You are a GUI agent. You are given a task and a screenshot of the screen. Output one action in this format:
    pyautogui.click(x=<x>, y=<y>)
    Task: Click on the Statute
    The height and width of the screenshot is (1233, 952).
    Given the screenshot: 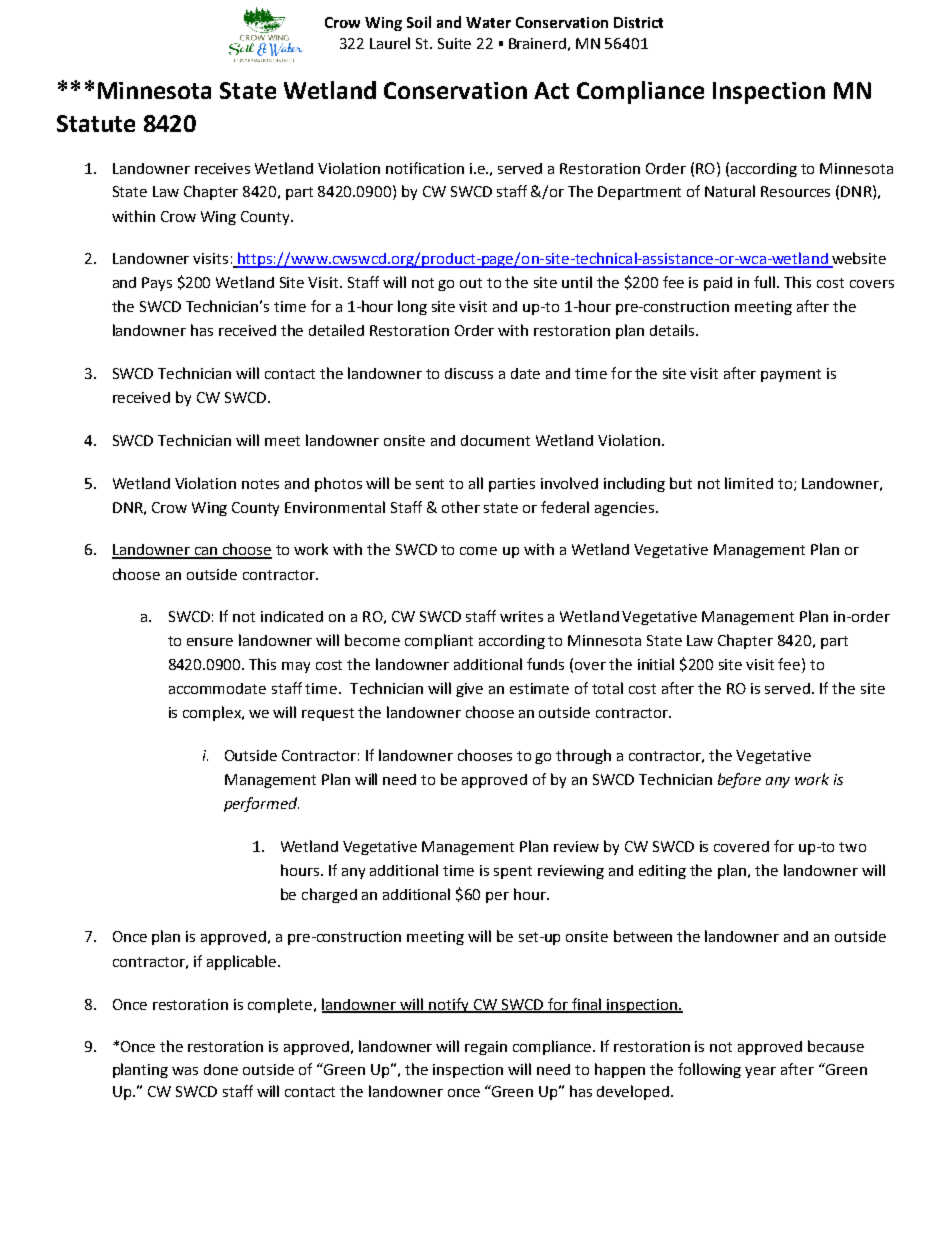 What is the action you would take?
    pyautogui.click(x=96, y=123)
